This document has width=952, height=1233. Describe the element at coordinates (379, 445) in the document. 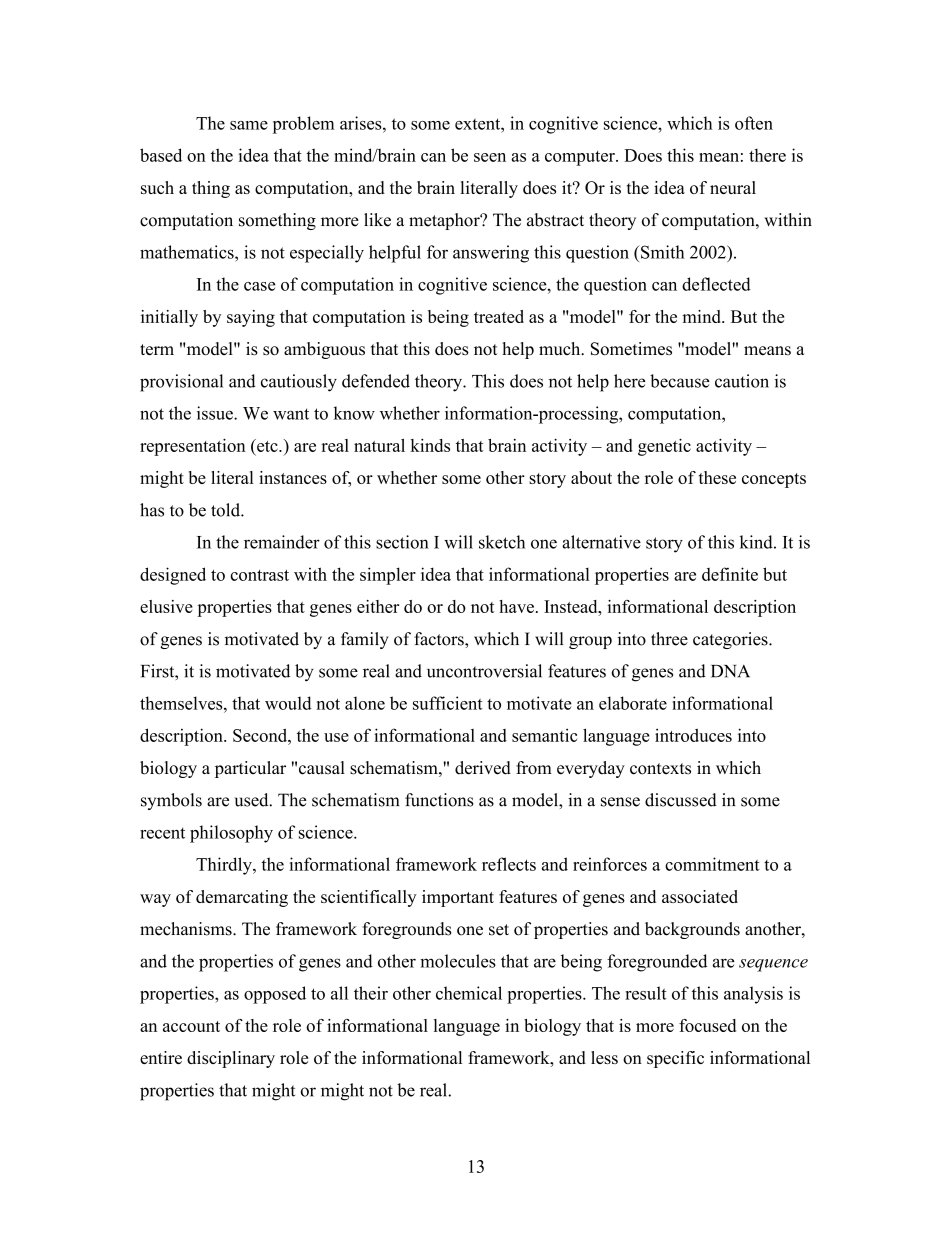

I see `natural` at that location.
